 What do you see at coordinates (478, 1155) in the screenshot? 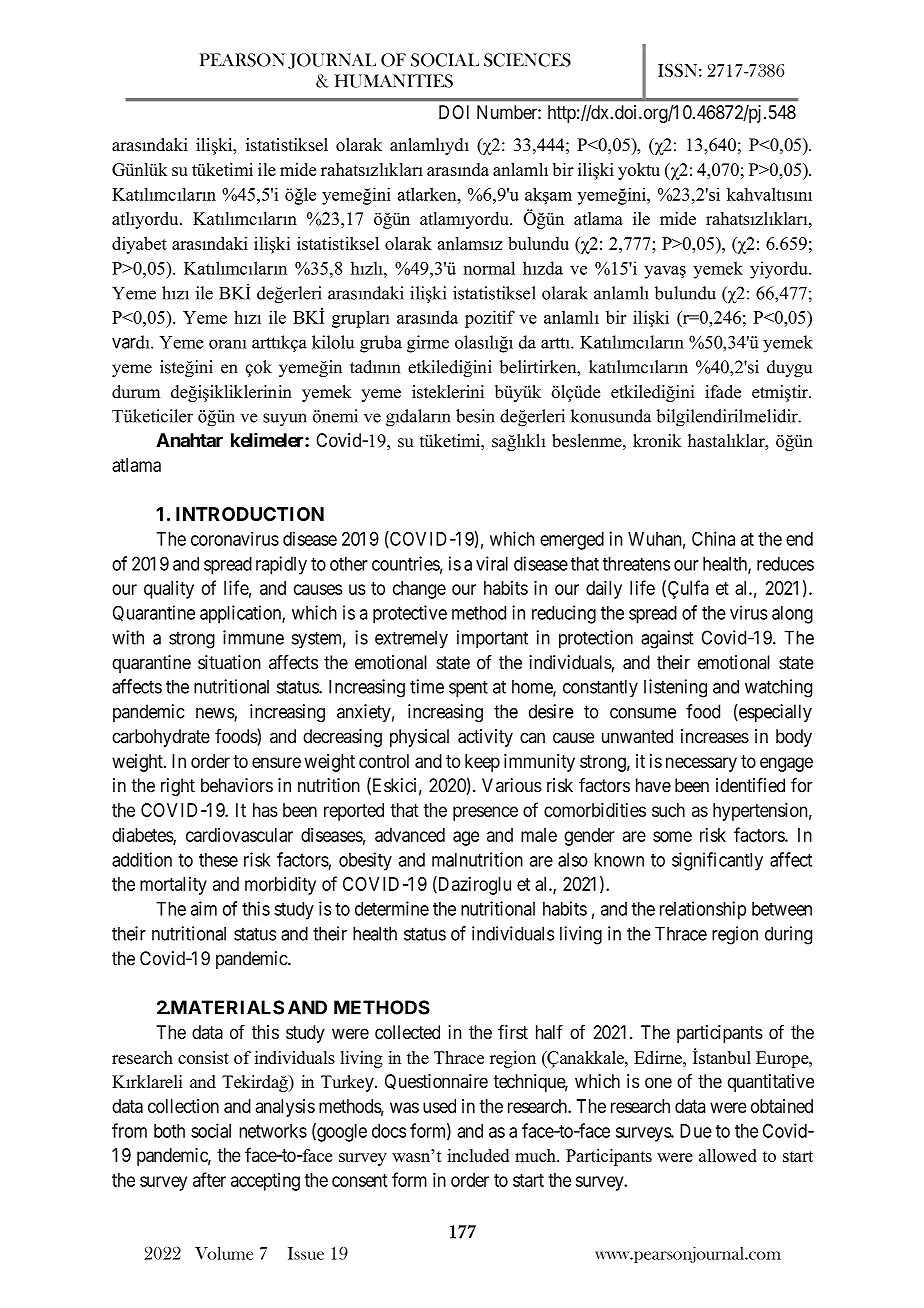
I see `included` at bounding box center [478, 1155].
